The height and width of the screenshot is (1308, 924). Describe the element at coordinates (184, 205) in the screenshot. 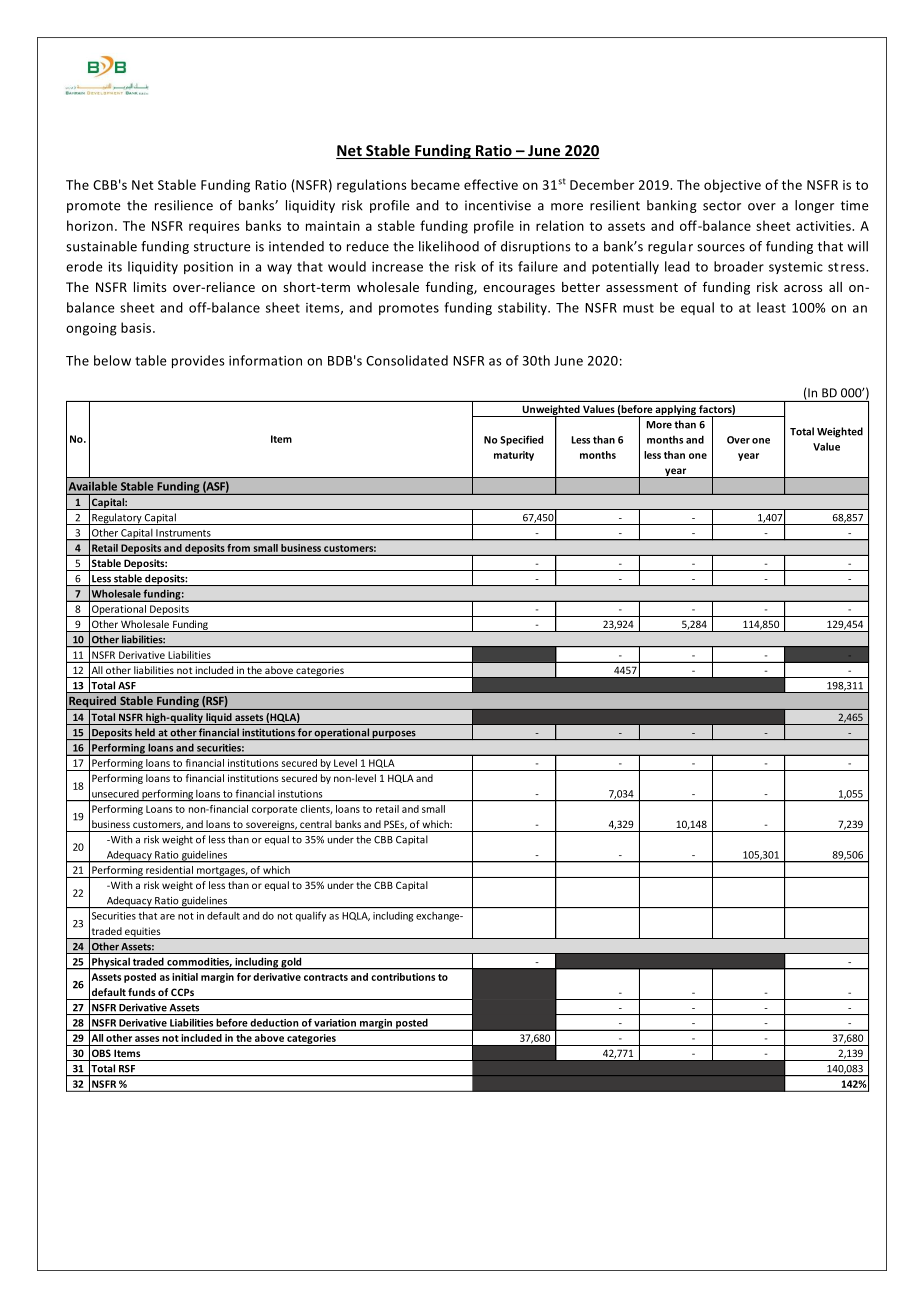

I see `resilience` at that location.
